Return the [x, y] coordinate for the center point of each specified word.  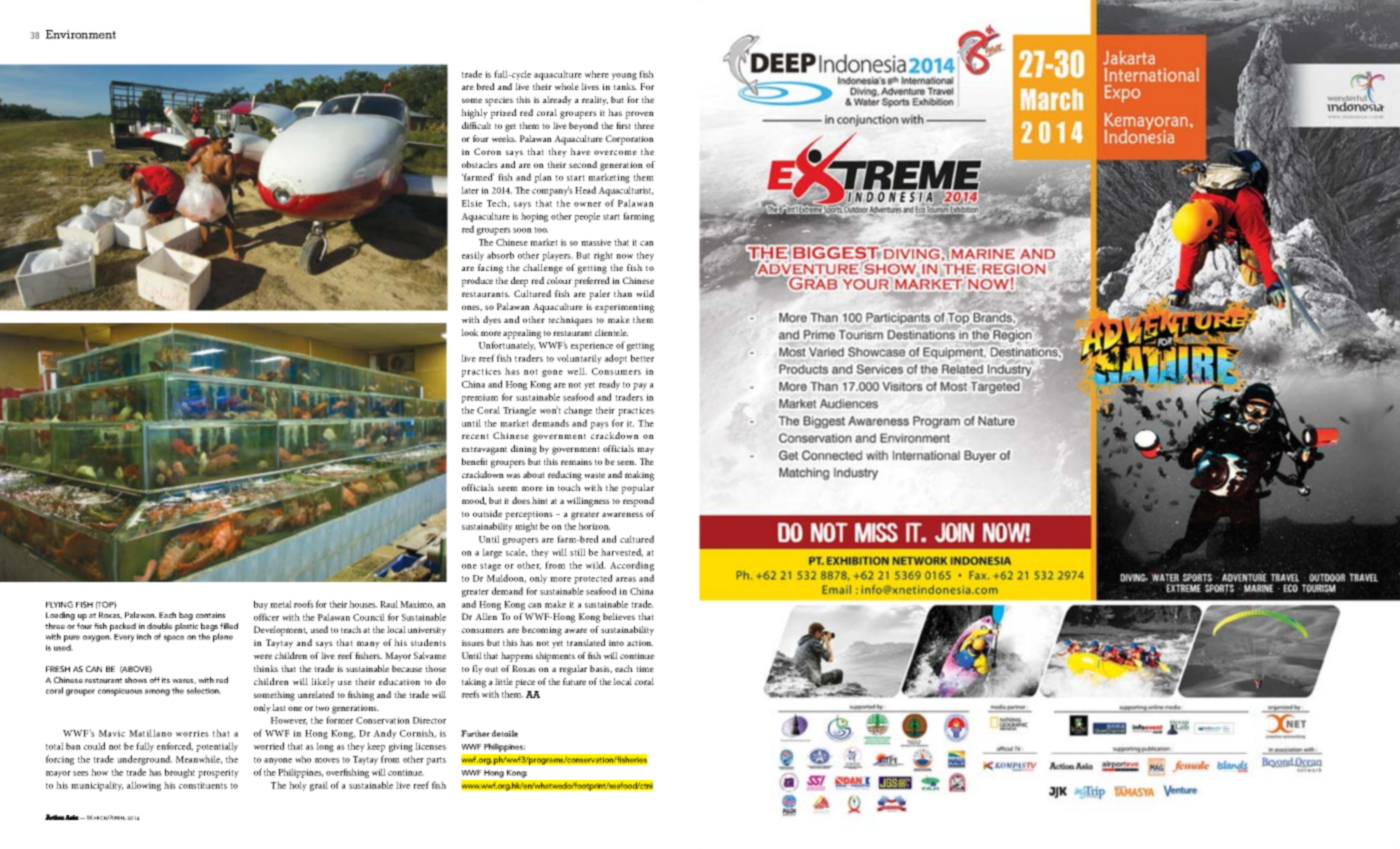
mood [474, 501]
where [597, 74]
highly [474, 114]
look [470, 332]
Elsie [472, 203]
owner [587, 204]
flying [59, 604]
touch [569, 487]
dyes [492, 321]
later [470, 190]
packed [123, 627]
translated [586, 642]
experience [592, 346]
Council [369, 617]
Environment [81, 34]
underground [144, 760]
